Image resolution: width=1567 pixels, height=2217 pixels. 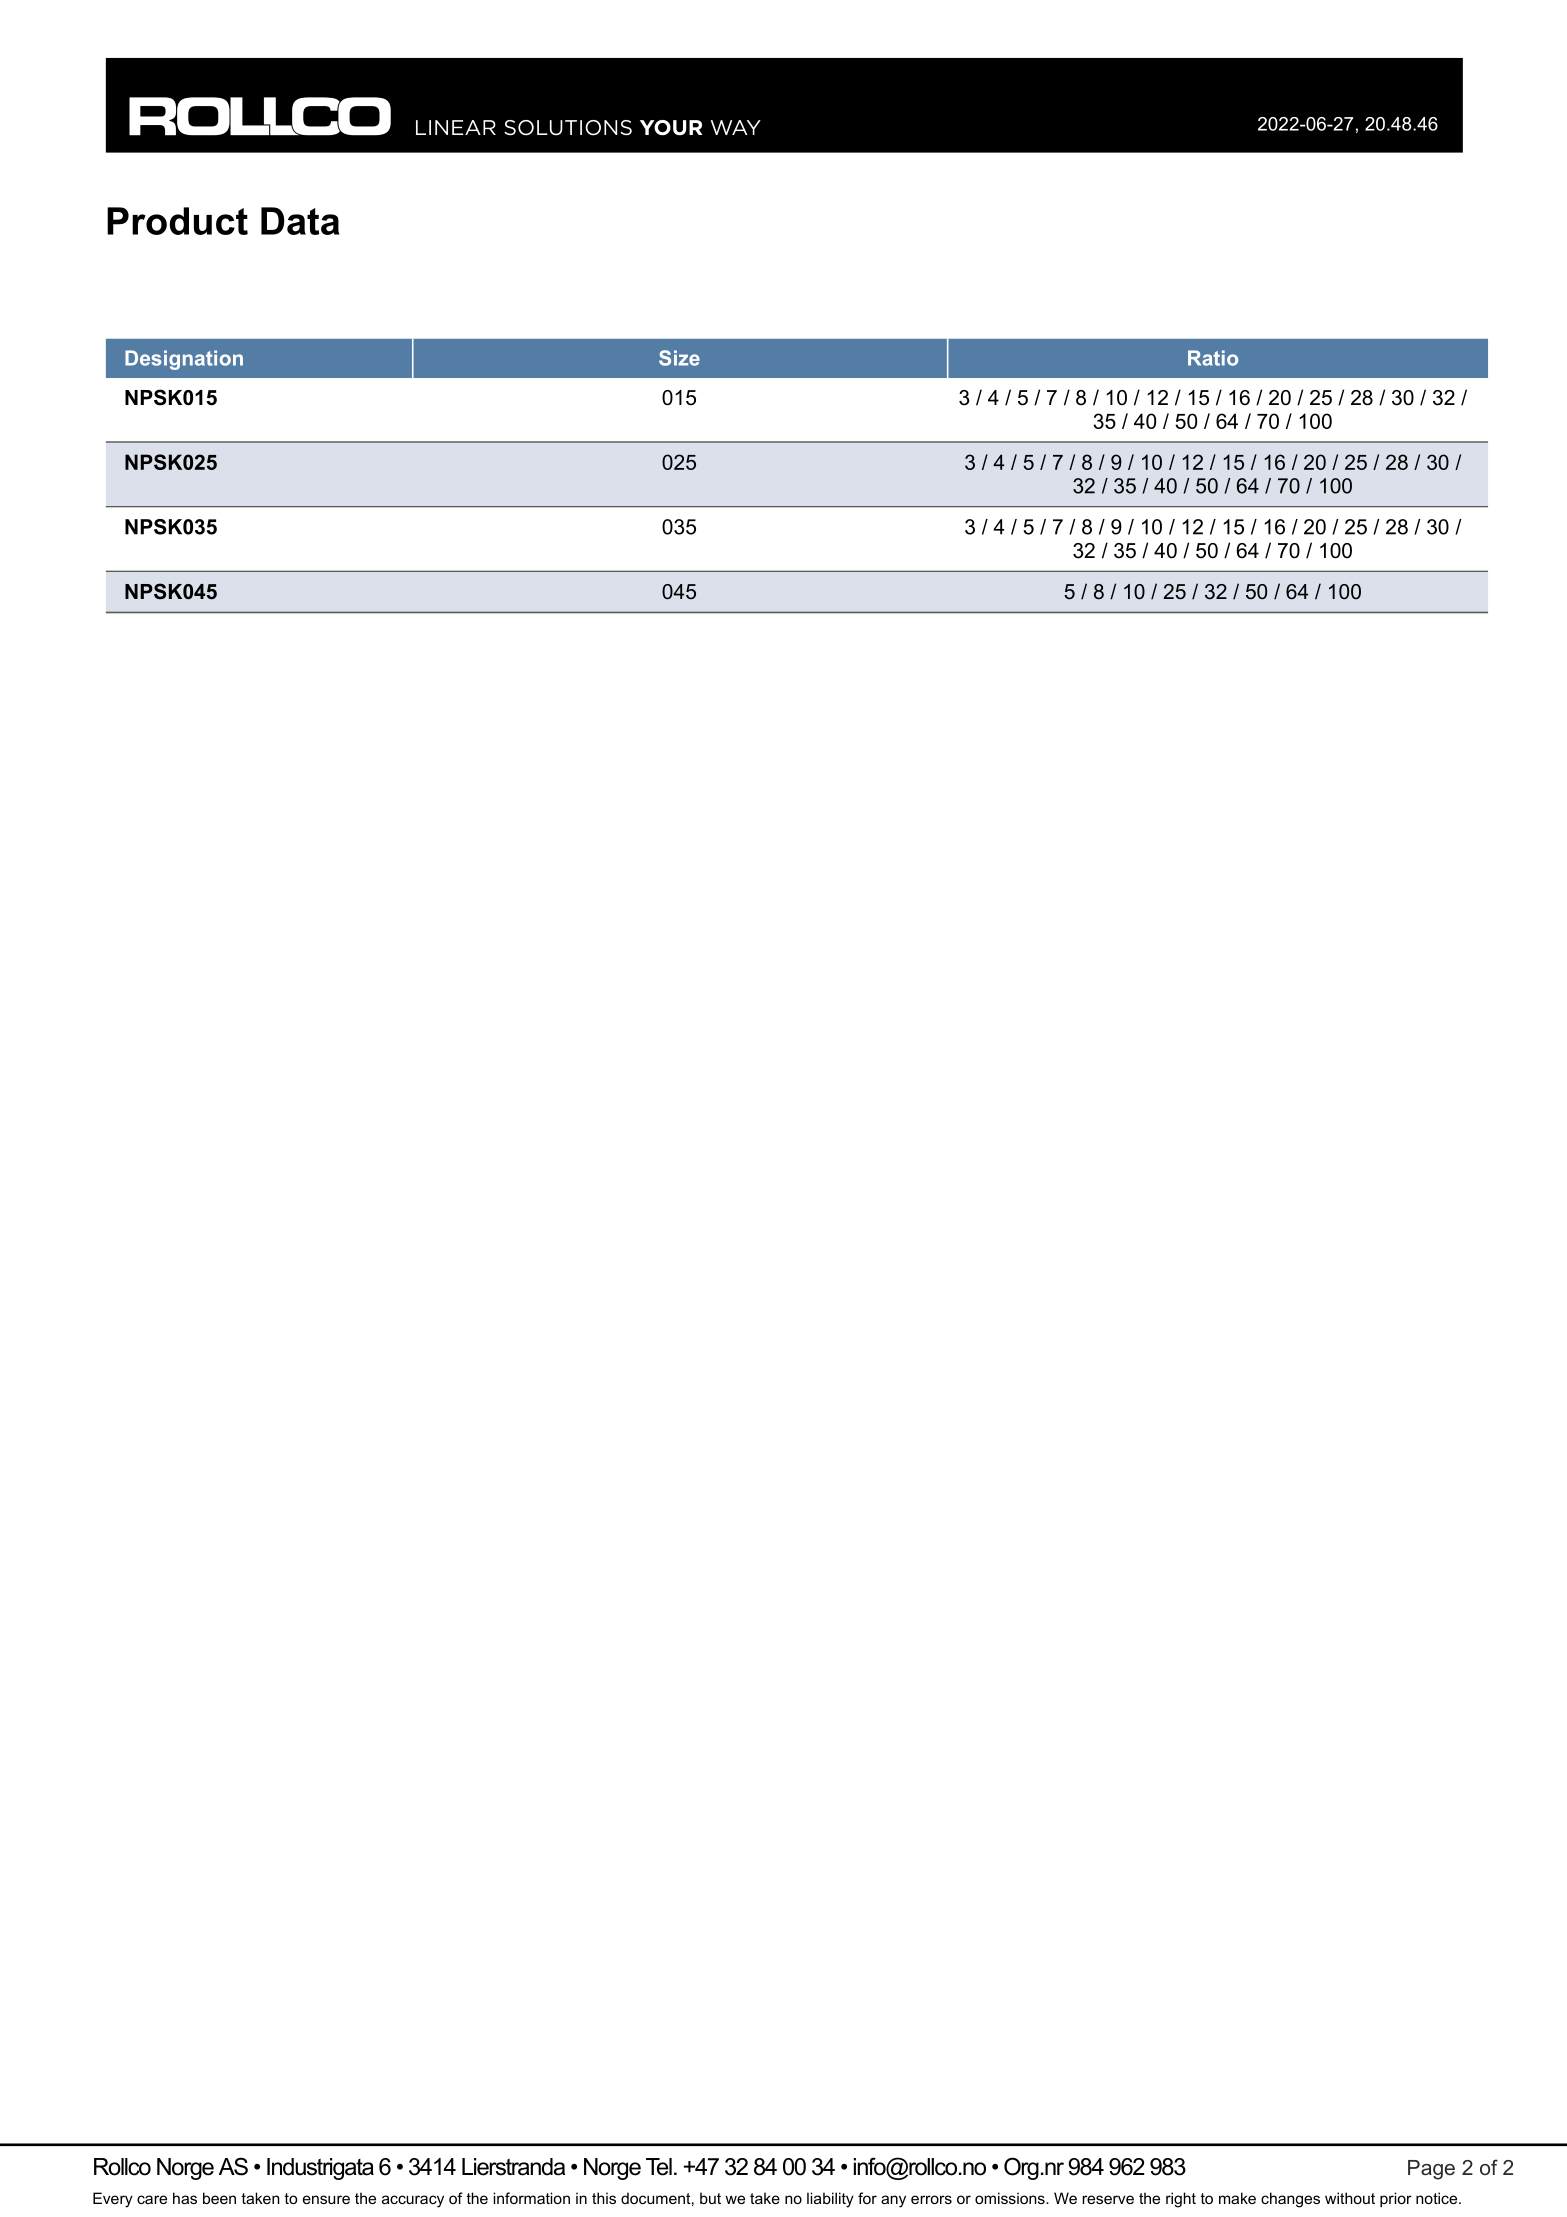 I want to click on Ratio, so click(x=1213, y=358).
